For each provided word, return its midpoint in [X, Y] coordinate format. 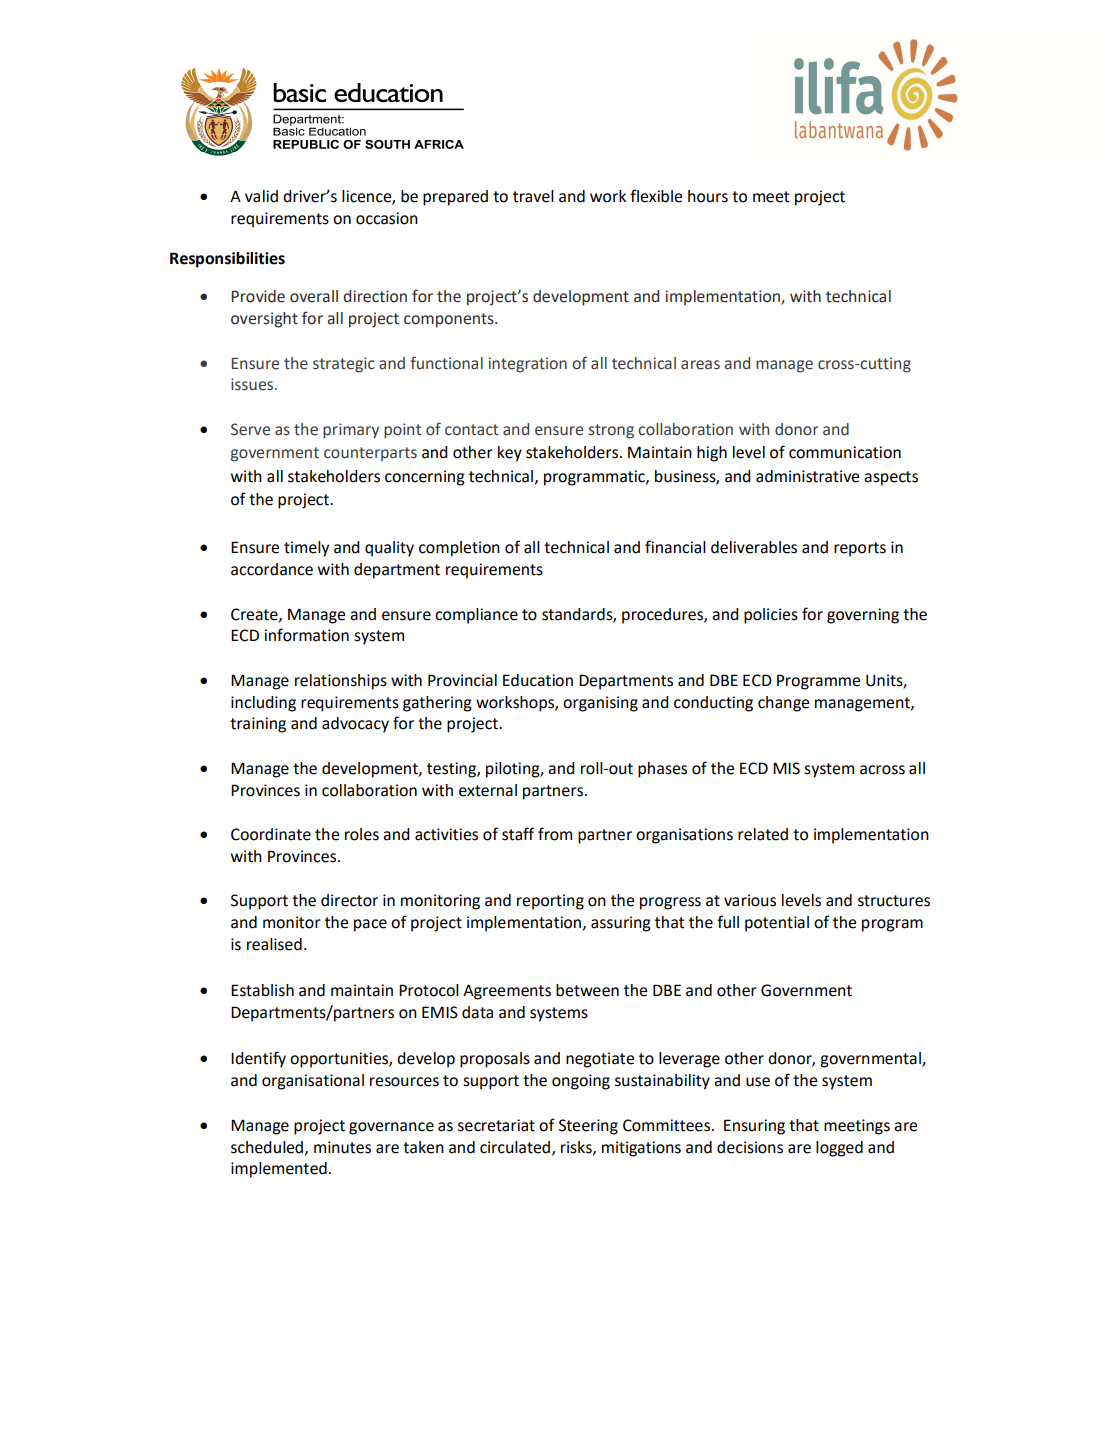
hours [708, 196]
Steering [588, 1127]
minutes [342, 1147]
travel [533, 196]
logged [839, 1149]
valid [261, 196]
